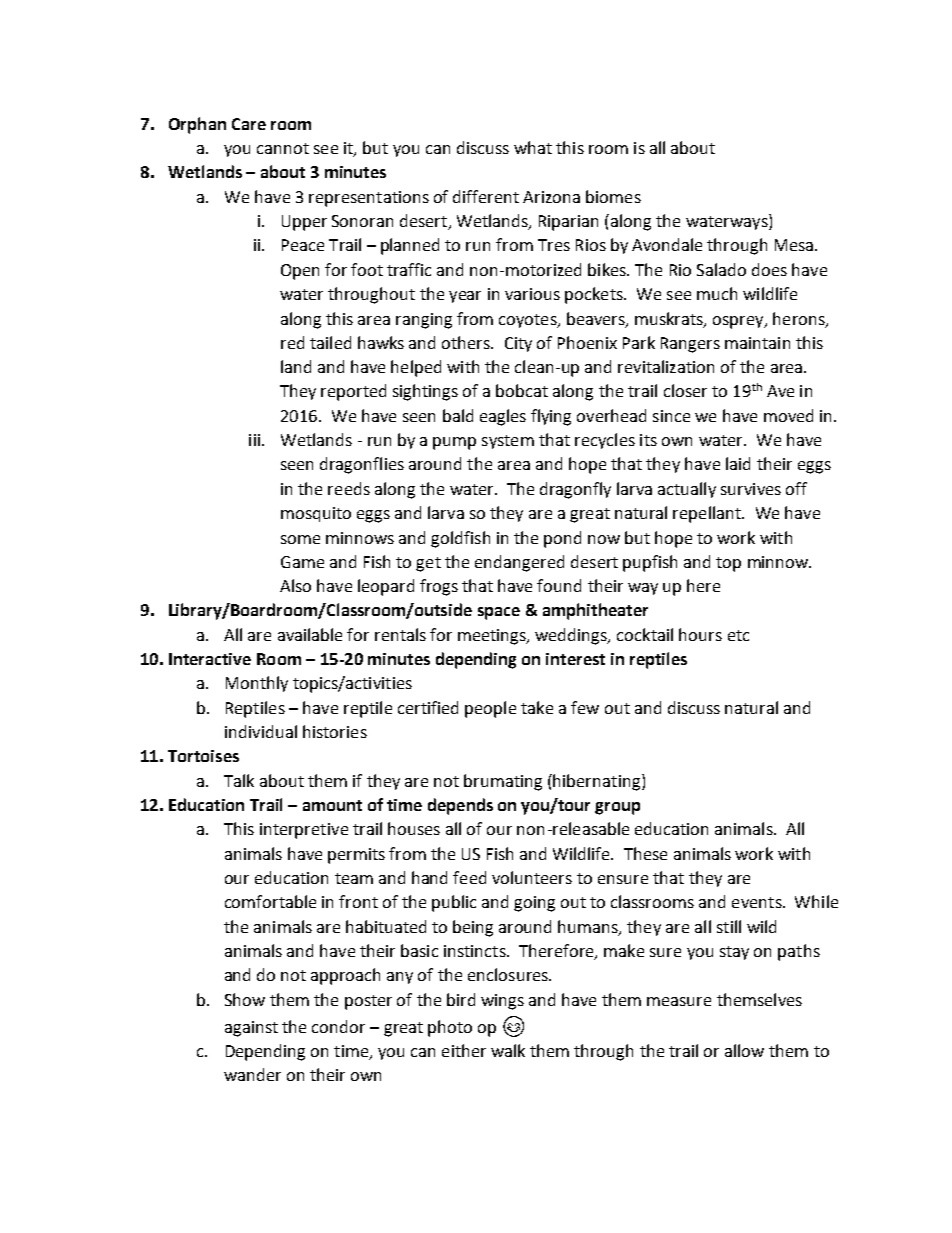 This page has width=952, height=1233. What do you see at coordinates (744, 1050) in the page?
I see `allow` at bounding box center [744, 1050].
